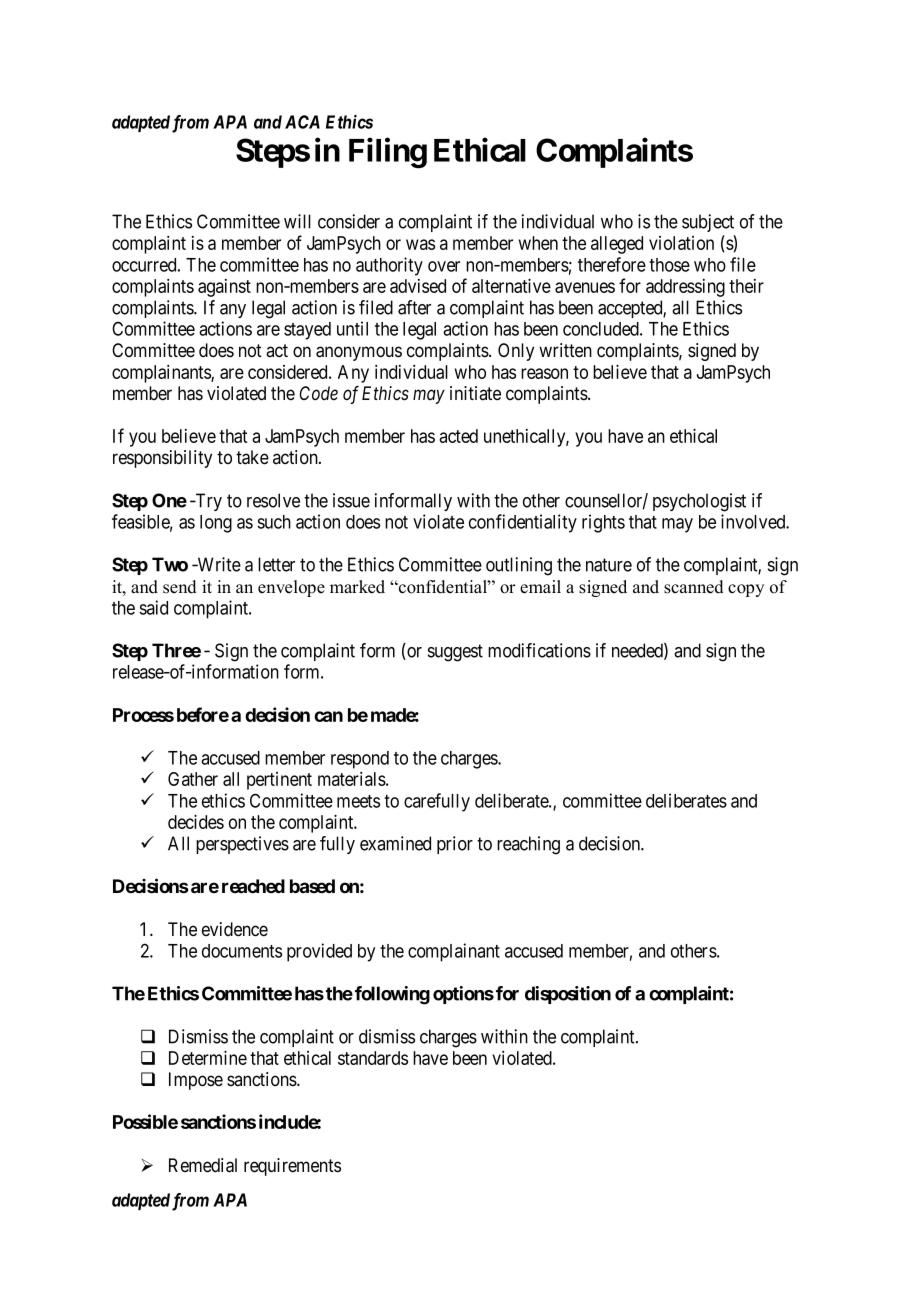 Image resolution: width=924 pixels, height=1308 pixels. What do you see at coordinates (455, 845) in the screenshot?
I see `prior` at bounding box center [455, 845].
